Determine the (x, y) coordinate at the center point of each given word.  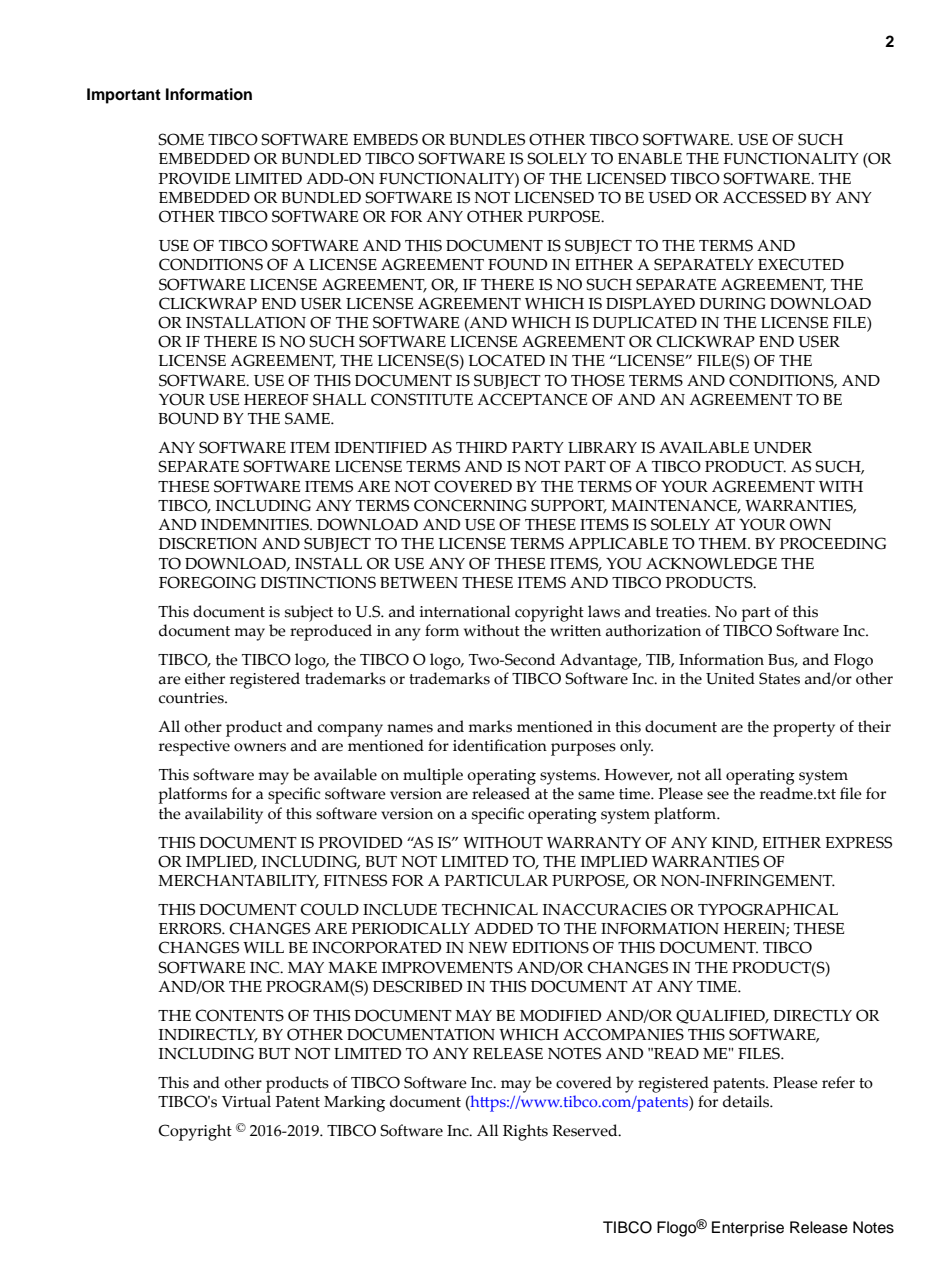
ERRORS (191, 928)
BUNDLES (487, 139)
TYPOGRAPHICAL (768, 909)
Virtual (246, 1101)
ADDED (503, 928)
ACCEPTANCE (532, 399)
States (779, 678)
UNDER (782, 448)
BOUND (188, 418)
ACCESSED (764, 197)
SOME (181, 139)
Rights (525, 1132)
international (465, 611)
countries (192, 698)
